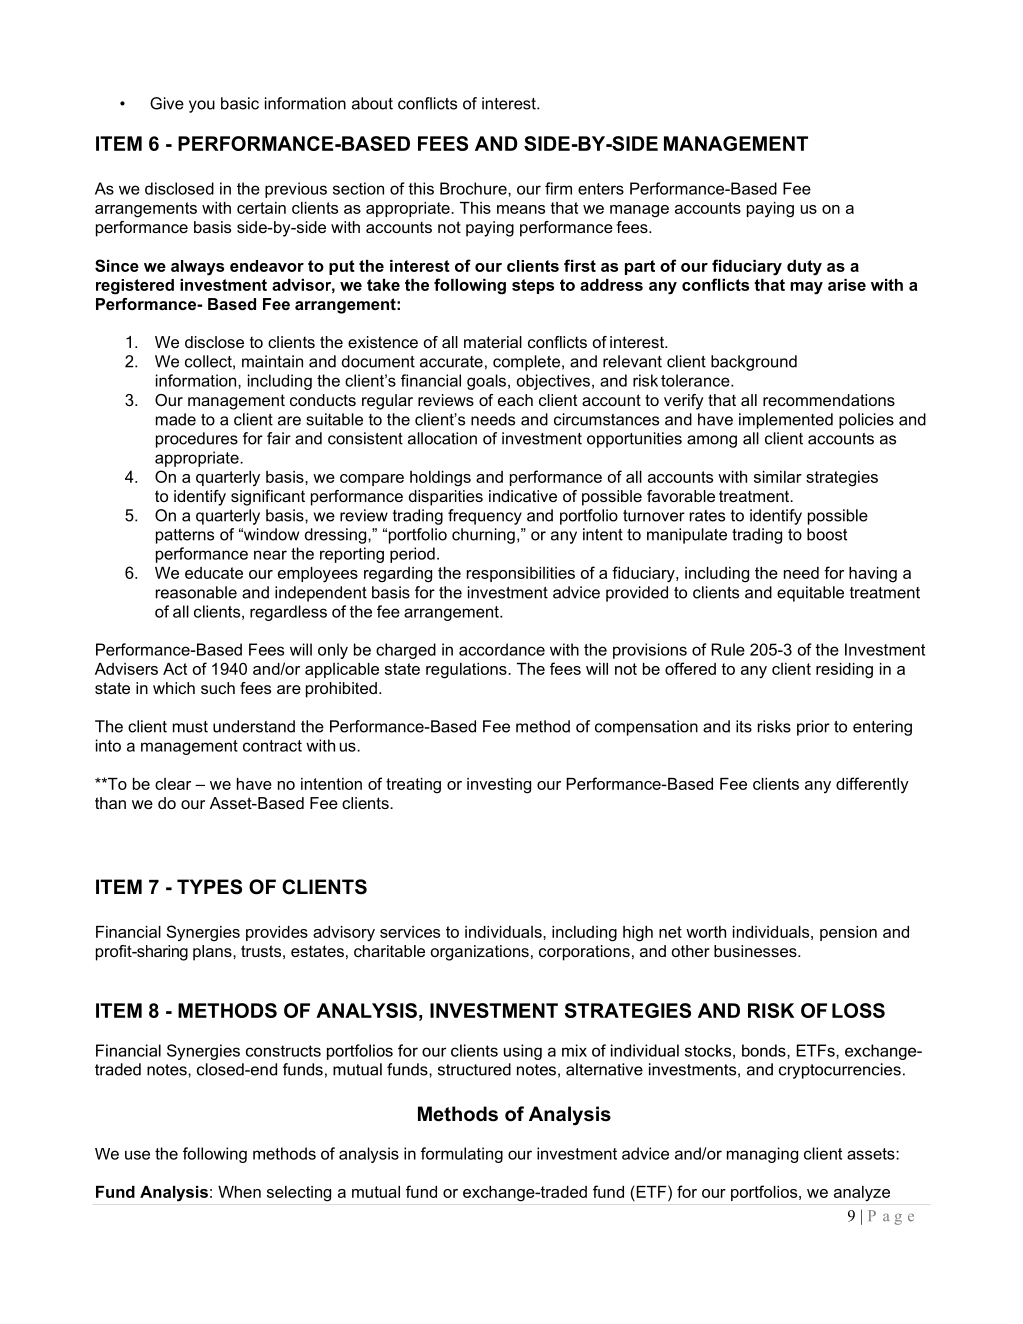  I want to click on procedures, so click(197, 440).
